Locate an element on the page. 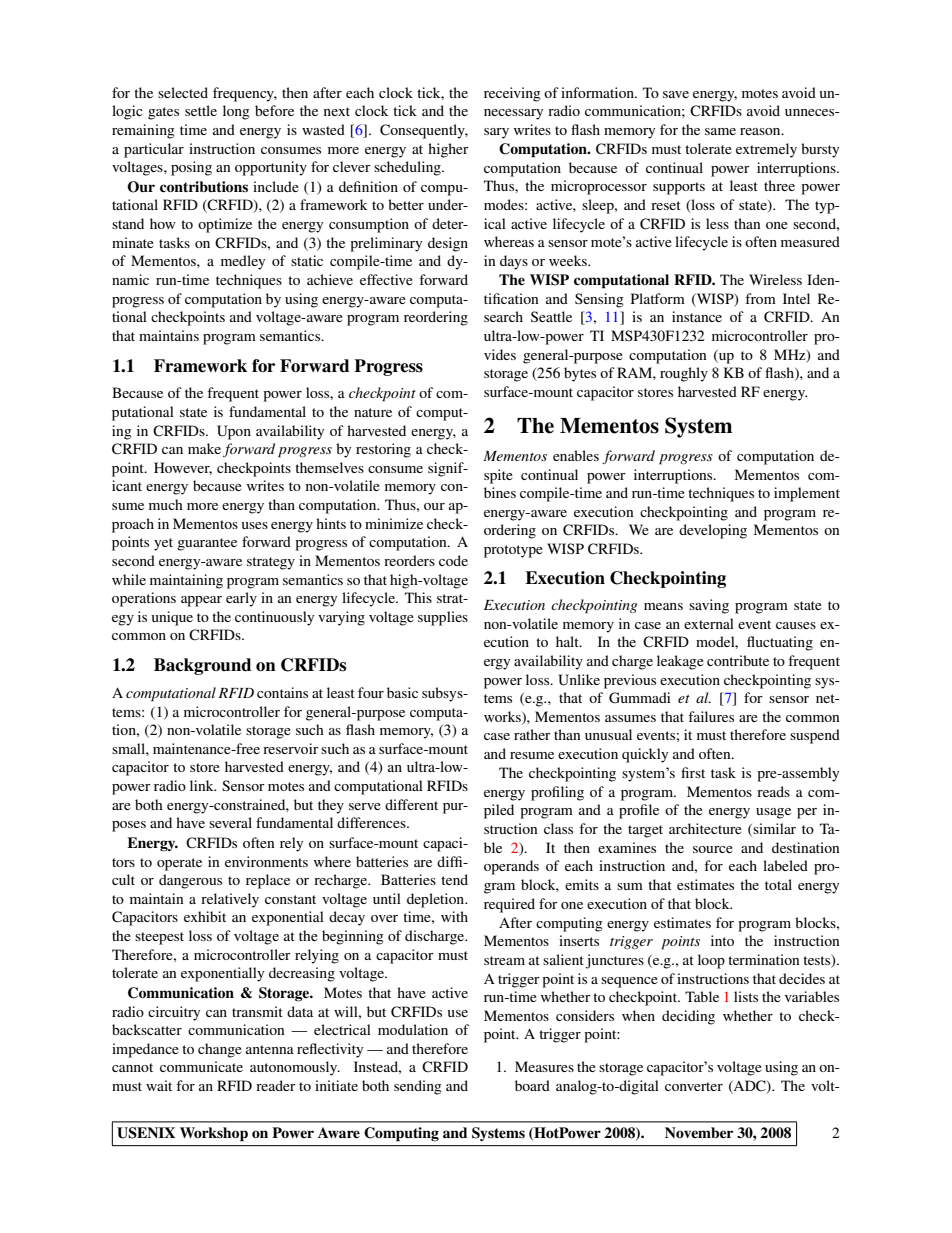  receiving is located at coordinates (512, 94).
